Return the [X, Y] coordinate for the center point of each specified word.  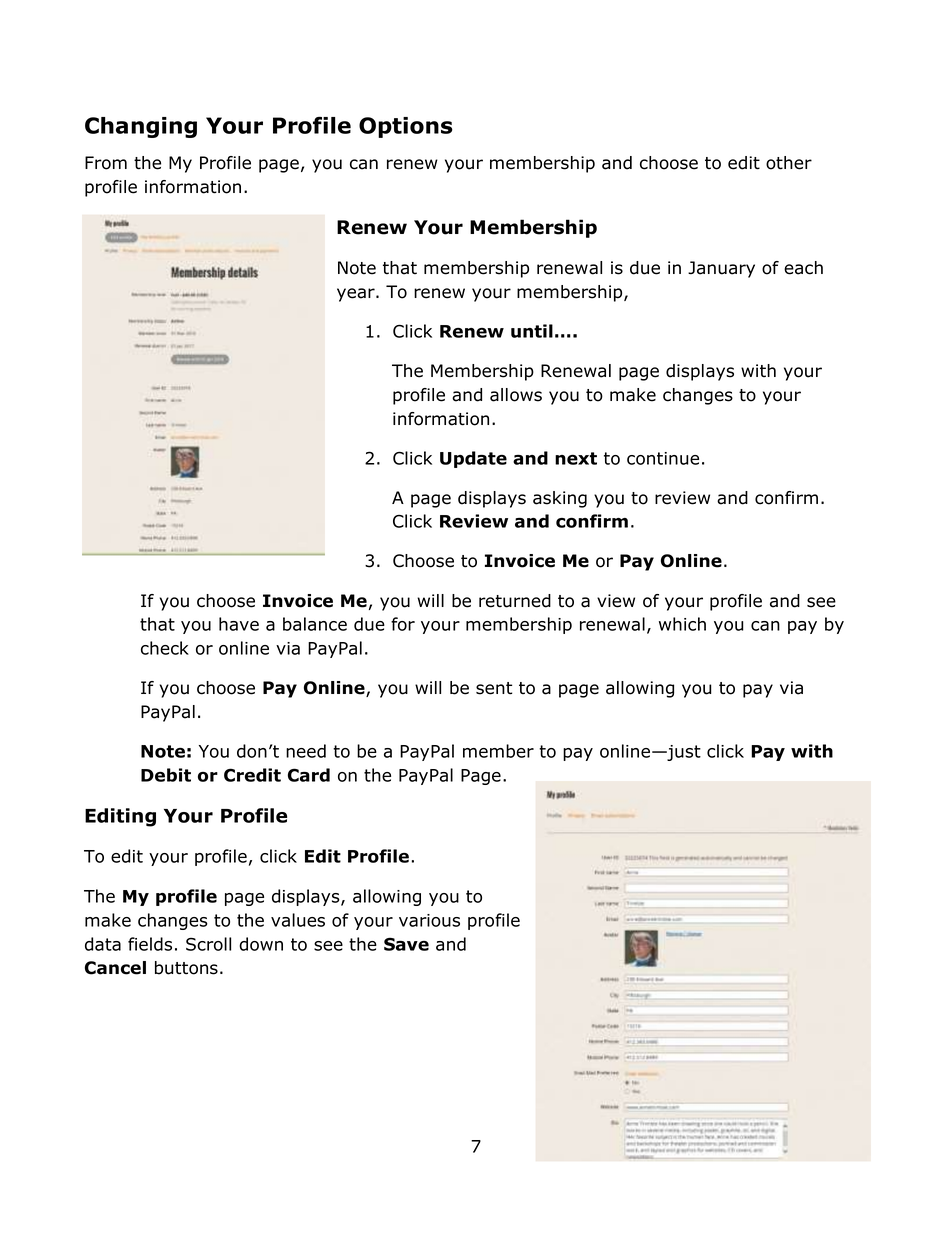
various [429, 920]
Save [406, 944]
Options [406, 127]
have [239, 624]
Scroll [208, 944]
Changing [141, 127]
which [682, 624]
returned [515, 601]
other [789, 163]
